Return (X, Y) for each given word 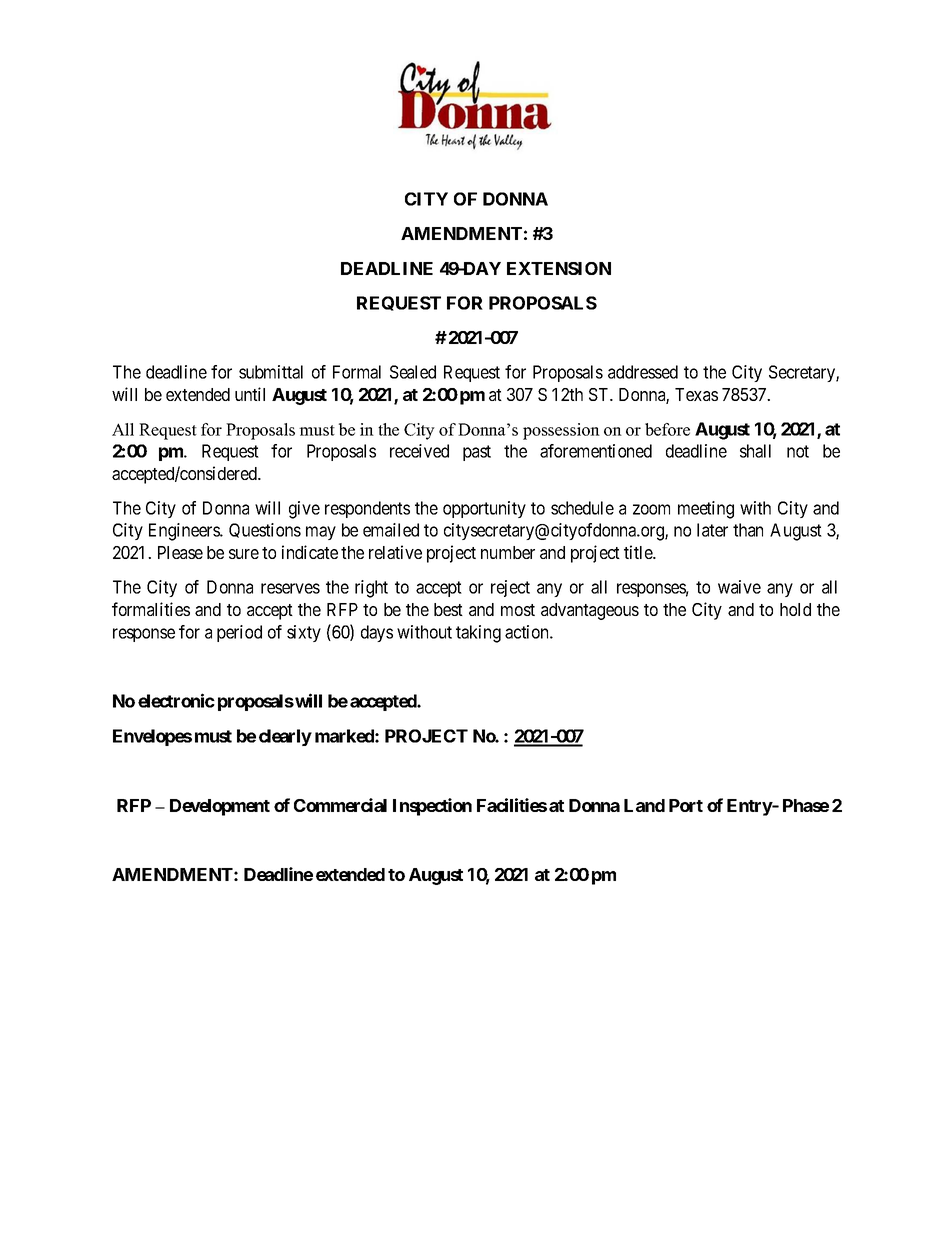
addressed (643, 372)
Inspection (432, 807)
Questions (265, 530)
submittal (271, 372)
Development (220, 807)
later (712, 530)
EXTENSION (559, 268)
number (508, 552)
